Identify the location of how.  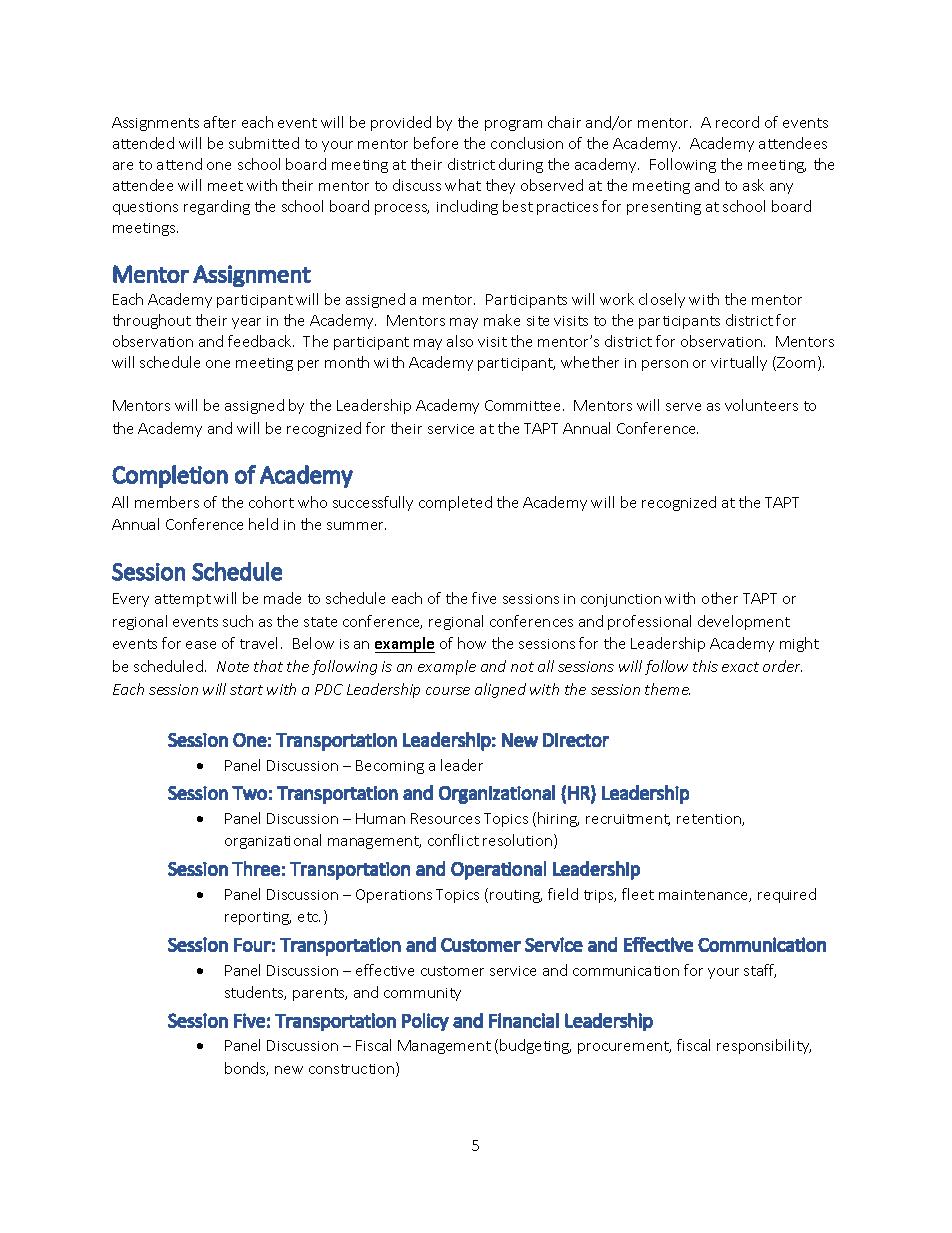
(472, 643).
